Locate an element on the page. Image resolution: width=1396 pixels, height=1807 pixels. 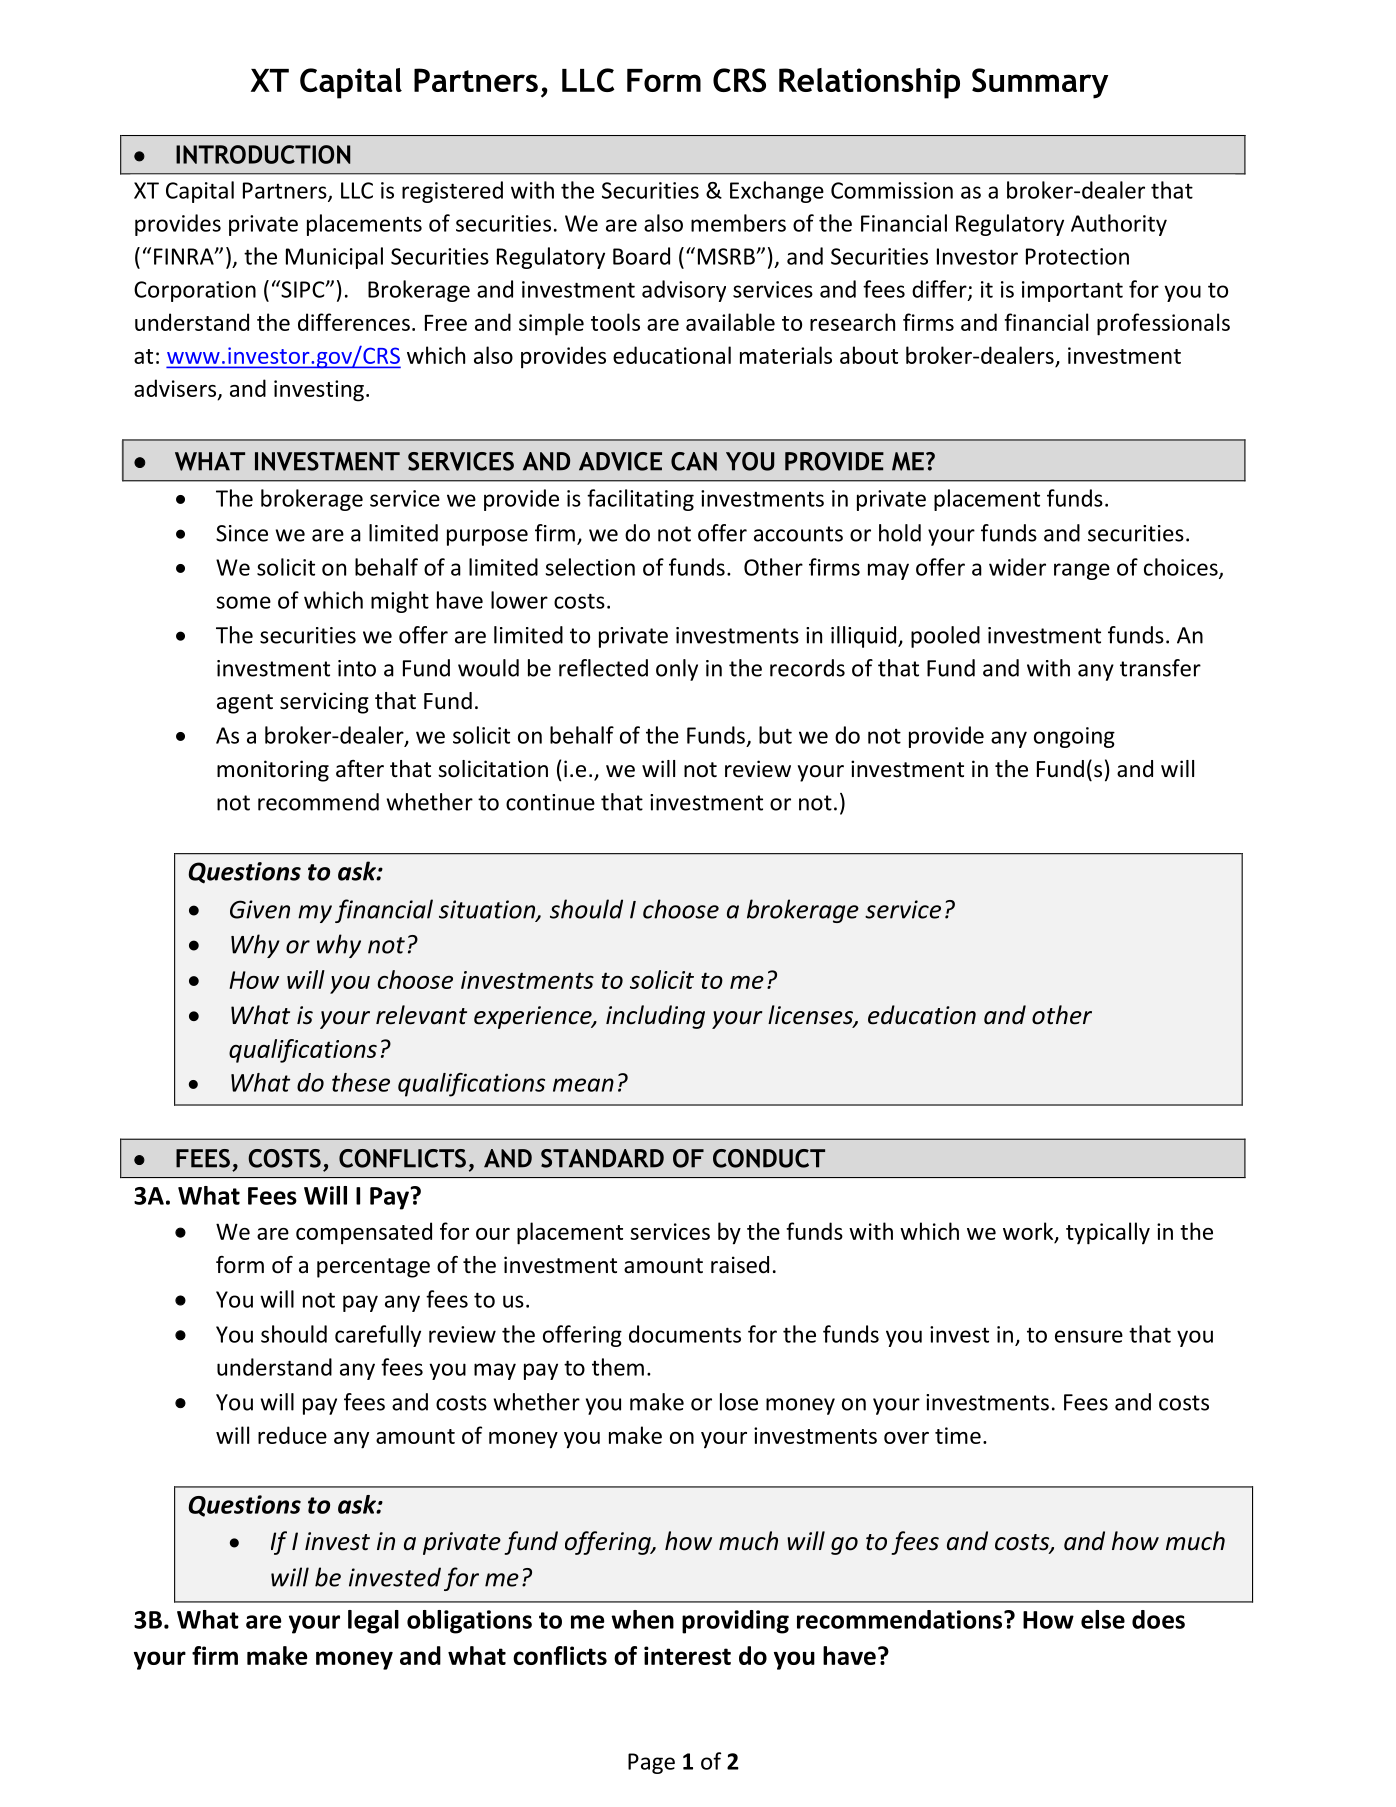
only is located at coordinates (677, 670).
